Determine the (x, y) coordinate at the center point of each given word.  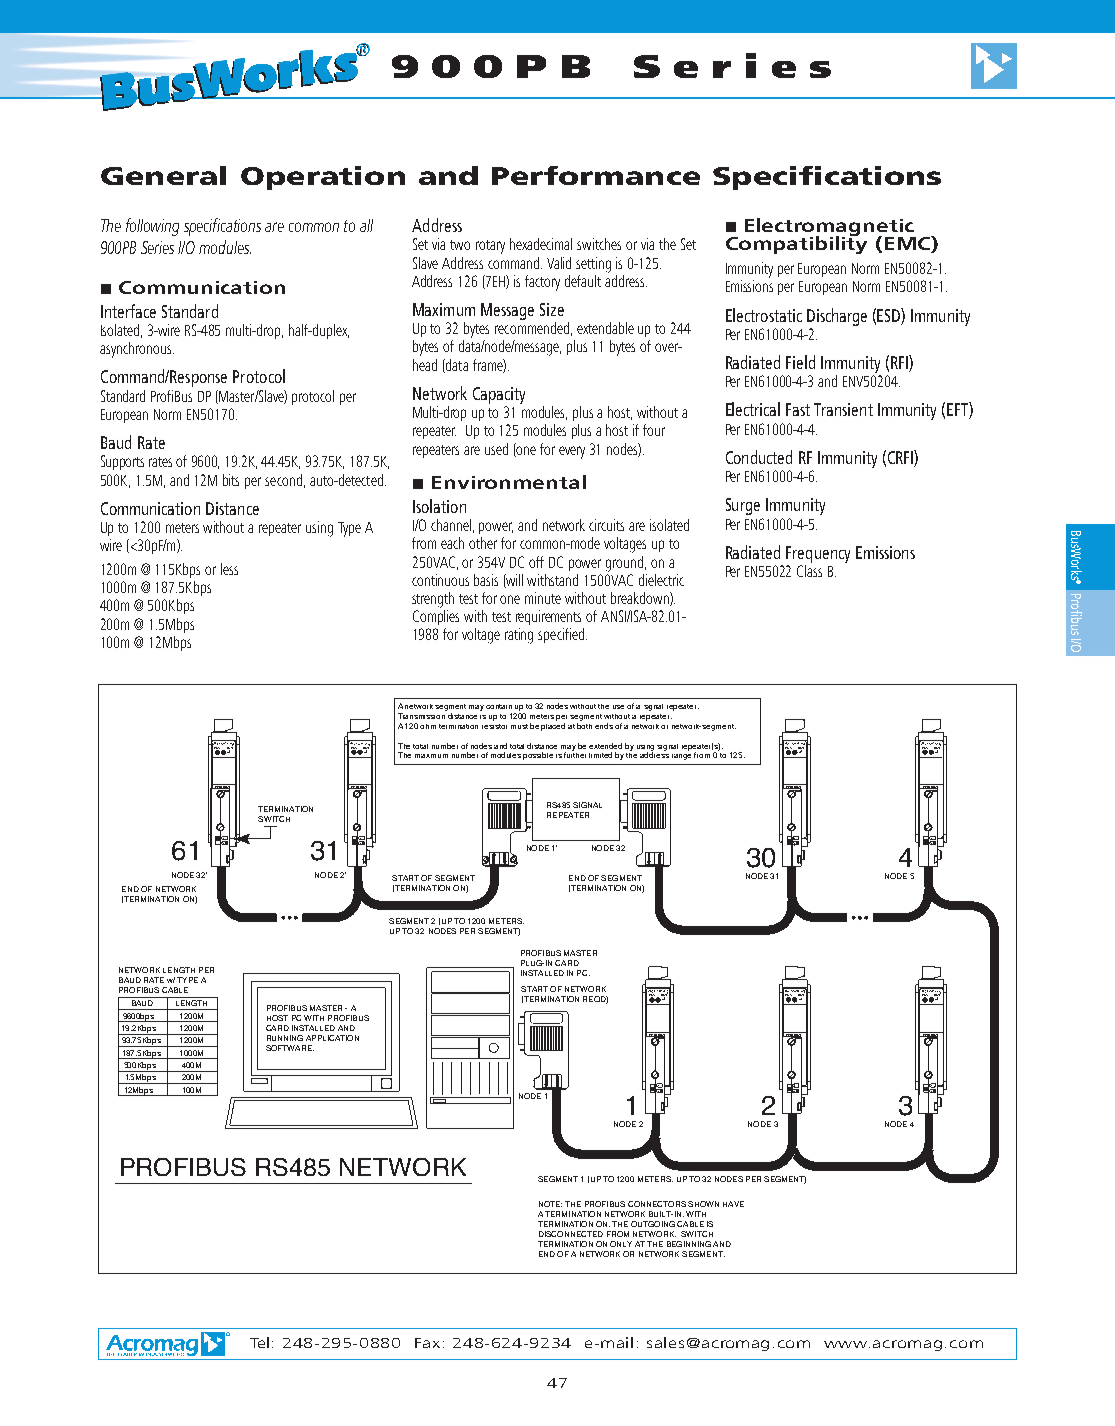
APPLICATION (332, 1038)
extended (605, 746)
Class (809, 569)
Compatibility (796, 244)
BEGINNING (689, 1244)
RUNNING (285, 1038)
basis (486, 580)
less (229, 569)
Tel (259, 1342)
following (152, 227)
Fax (427, 1343)
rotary (490, 247)
